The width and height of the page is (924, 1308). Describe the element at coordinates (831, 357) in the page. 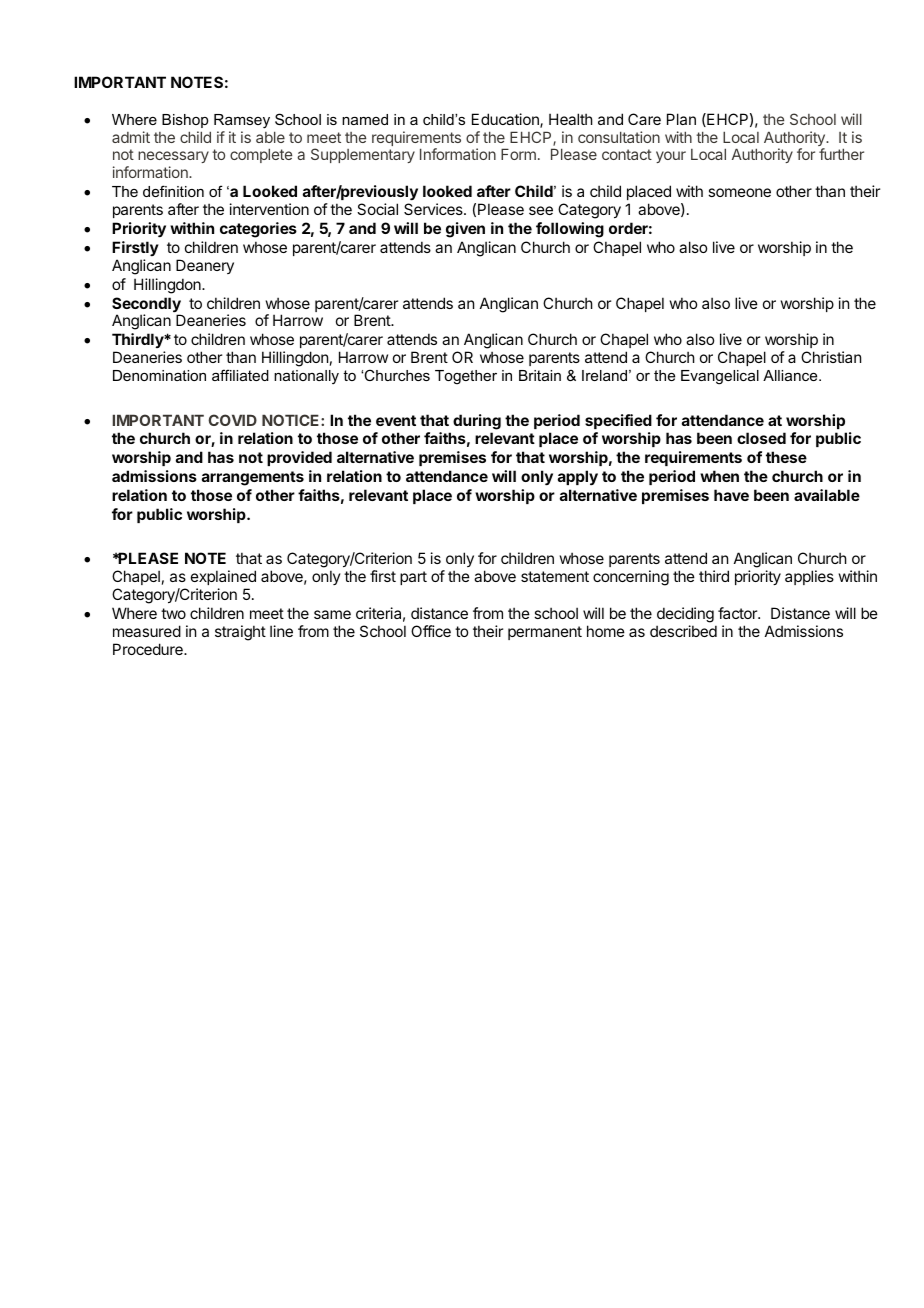

I see `Christian` at that location.
